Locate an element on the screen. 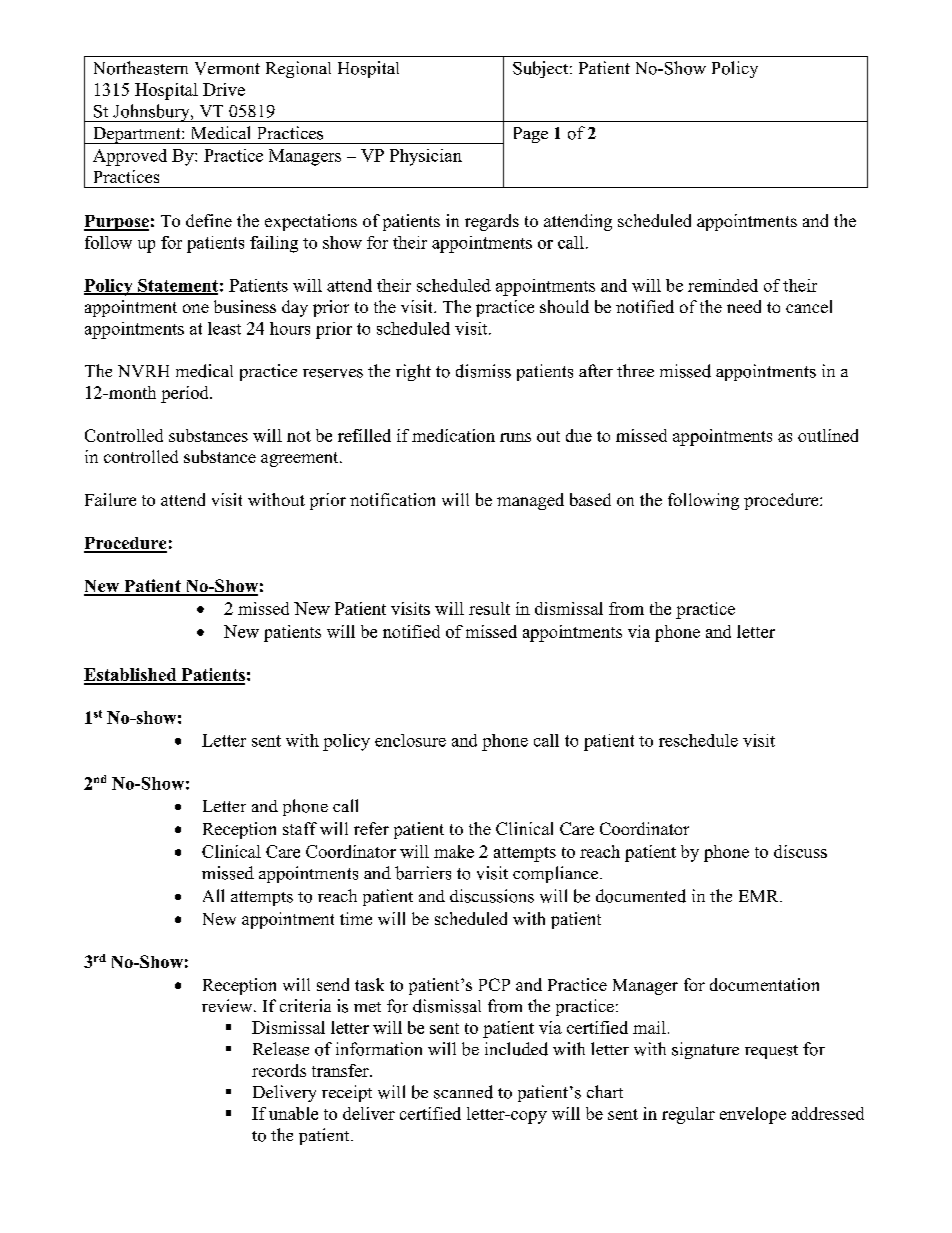 Image resolution: width=952 pixels, height=1233 pixels. records is located at coordinates (279, 1070).
